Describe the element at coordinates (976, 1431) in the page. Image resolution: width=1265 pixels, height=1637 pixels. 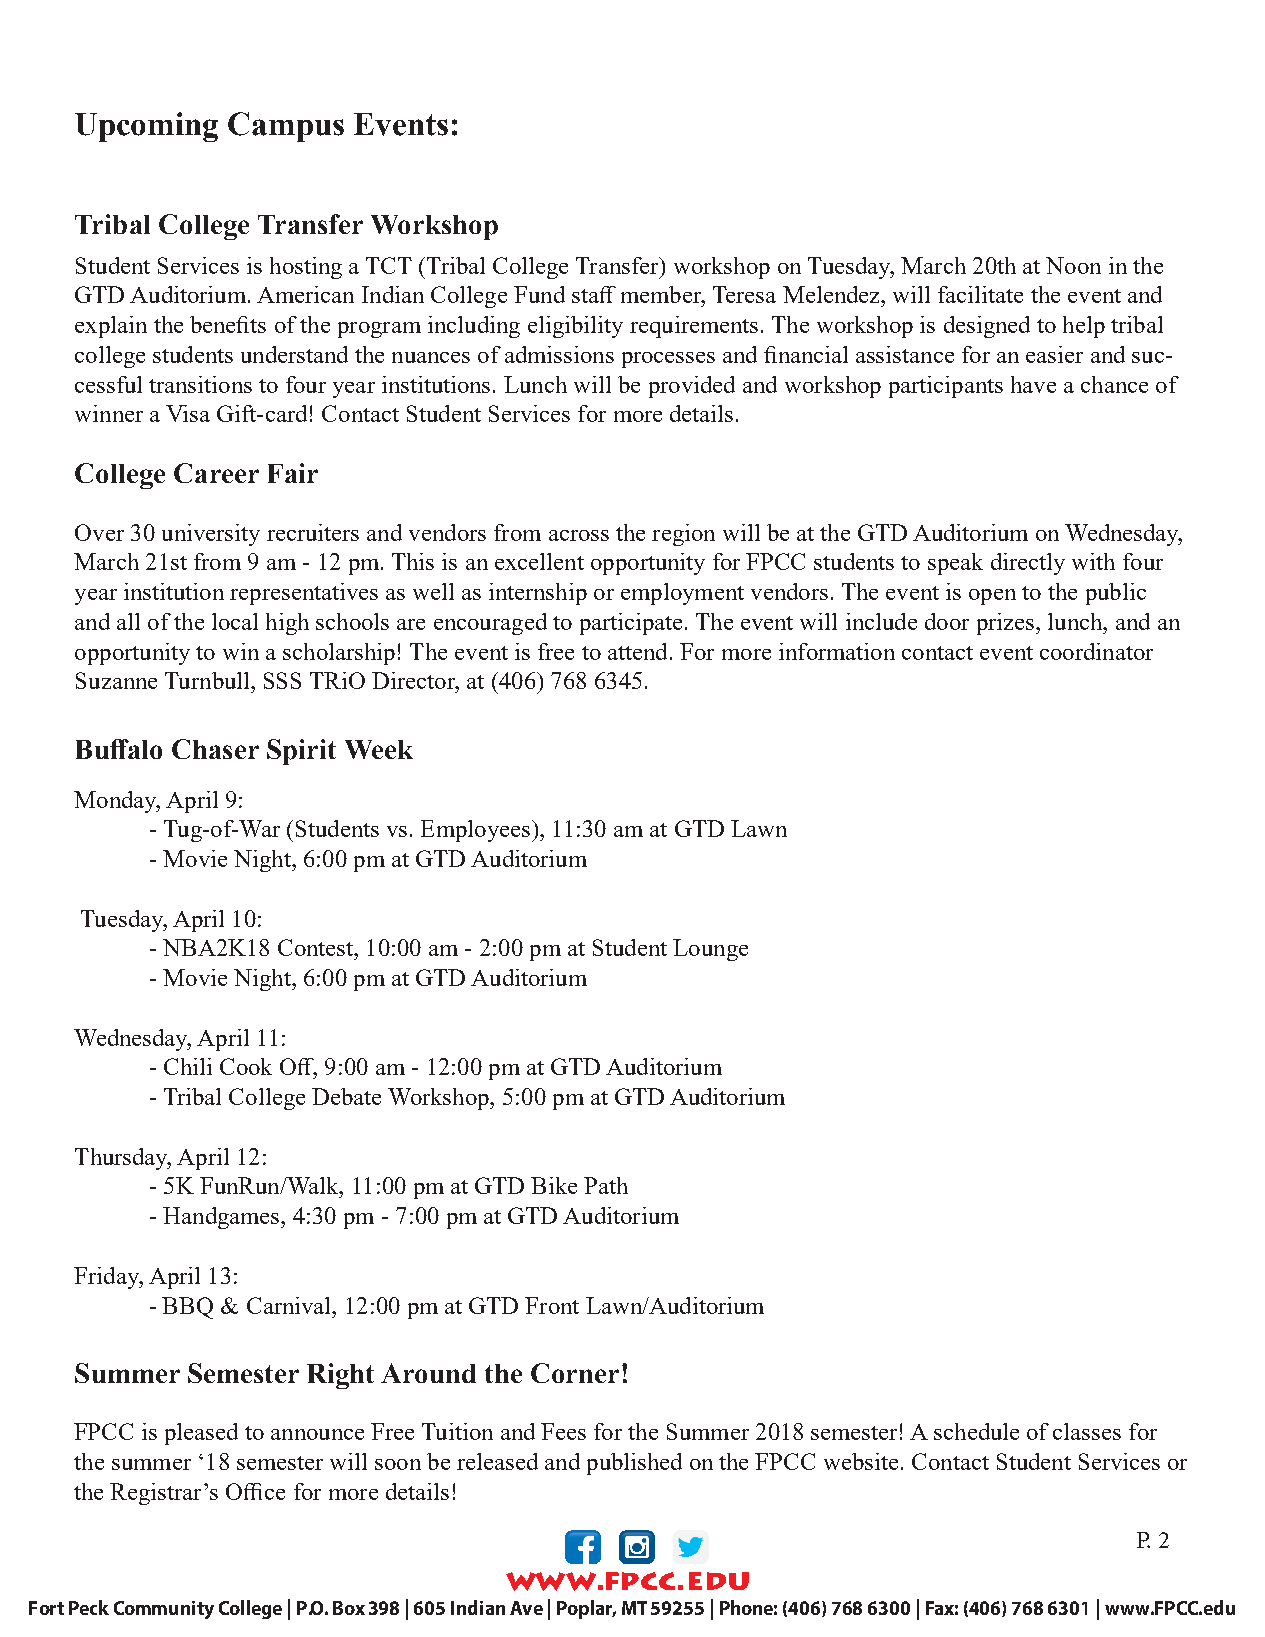
I see `schedule` at that location.
